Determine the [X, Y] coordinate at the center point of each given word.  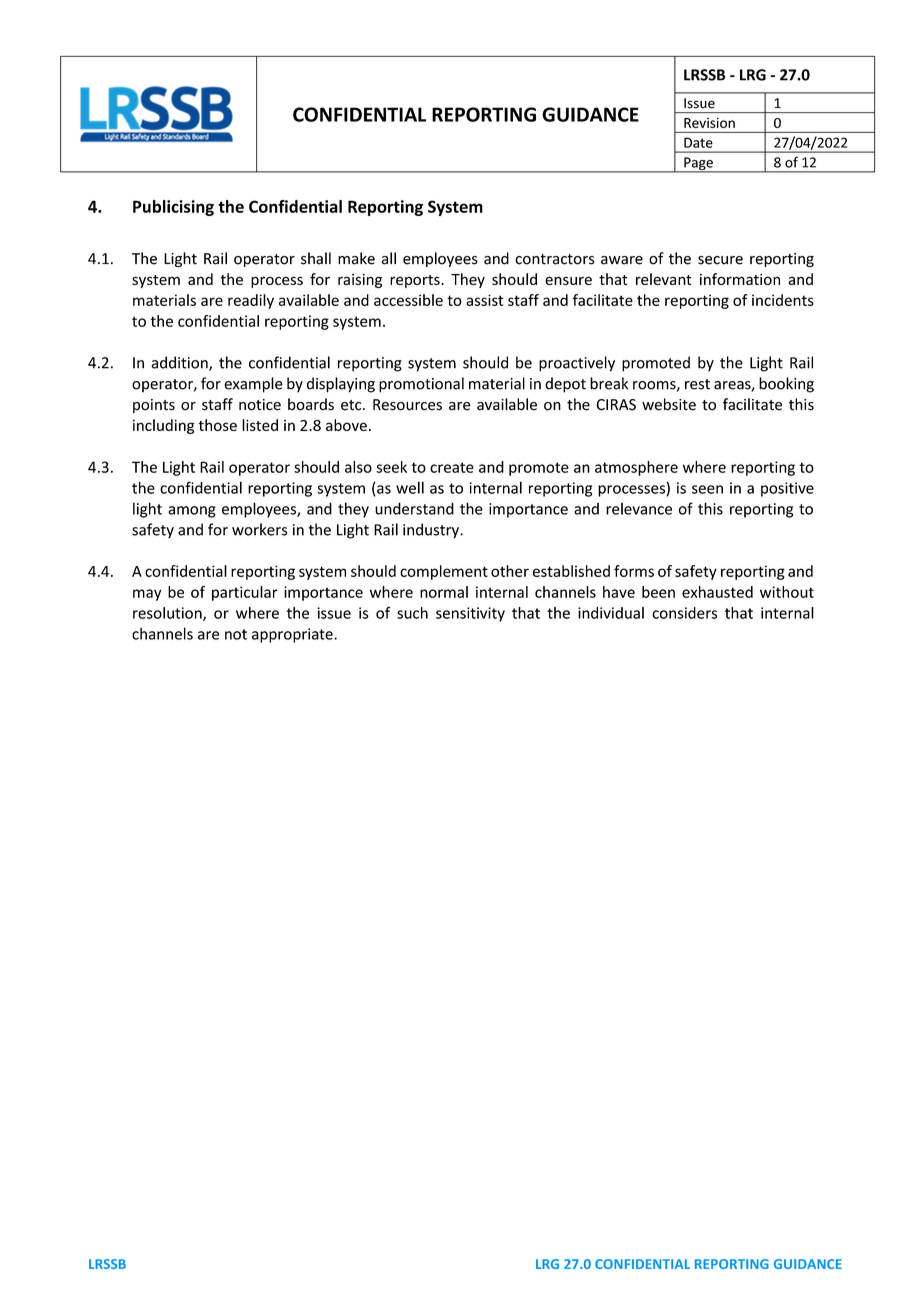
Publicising [173, 208]
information [740, 279]
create [452, 467]
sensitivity [470, 614]
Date [698, 142]
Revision [709, 123]
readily [251, 301]
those [217, 425]
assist [485, 300]
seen [707, 489]
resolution [168, 614]
